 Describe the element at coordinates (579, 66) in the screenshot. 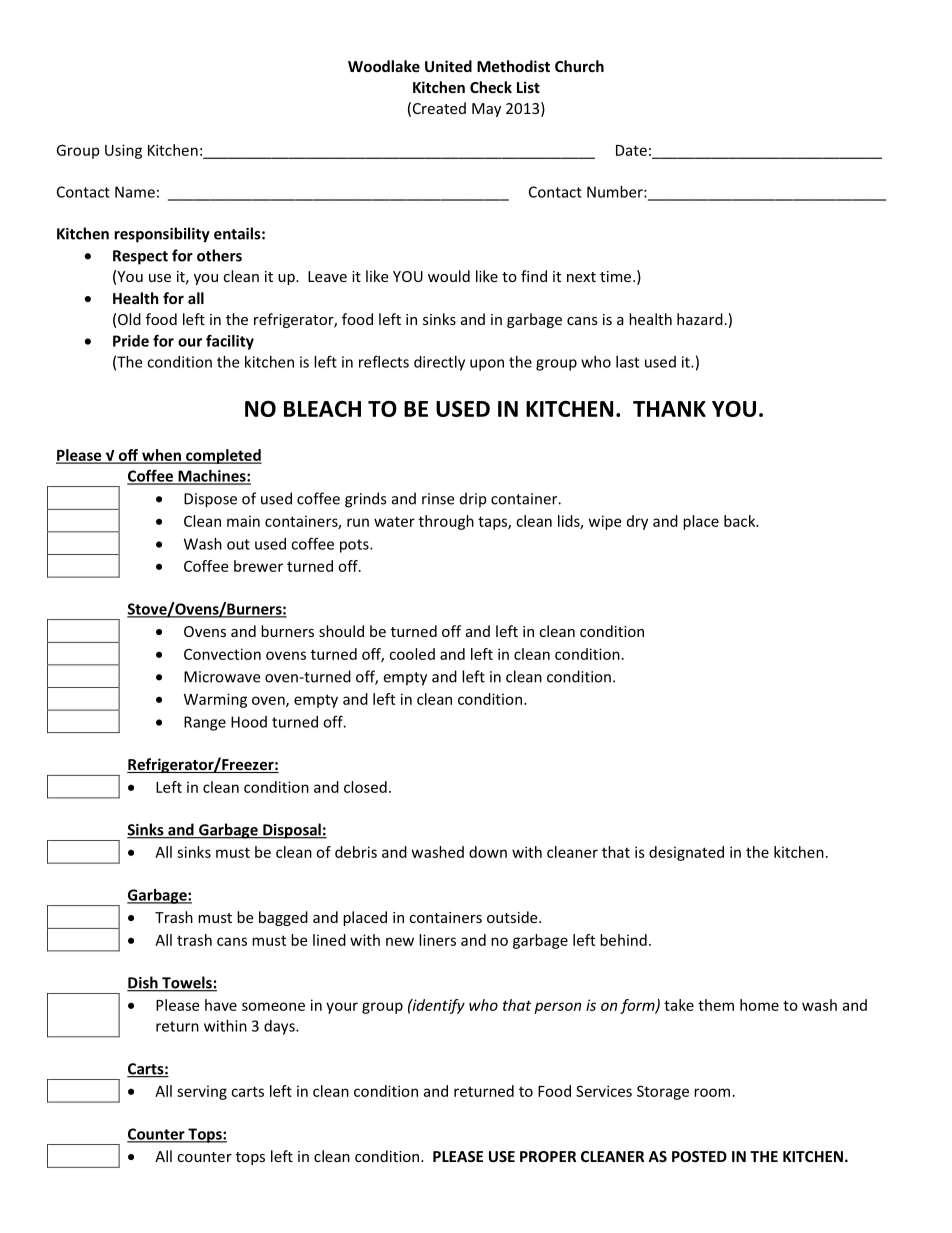

I see `Church` at that location.
